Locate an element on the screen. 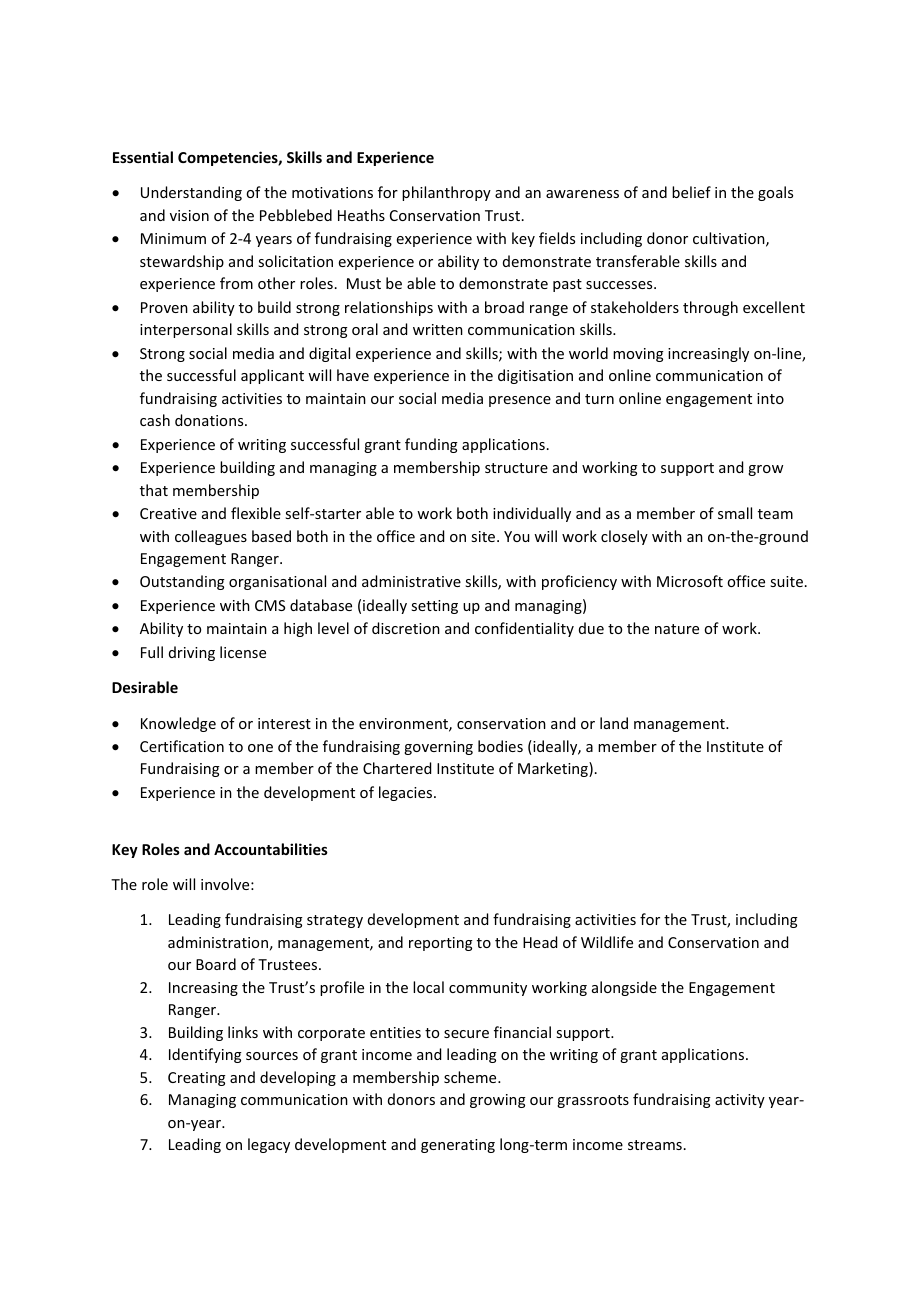 The width and height of the screenshot is (924, 1308). flexible is located at coordinates (256, 513).
